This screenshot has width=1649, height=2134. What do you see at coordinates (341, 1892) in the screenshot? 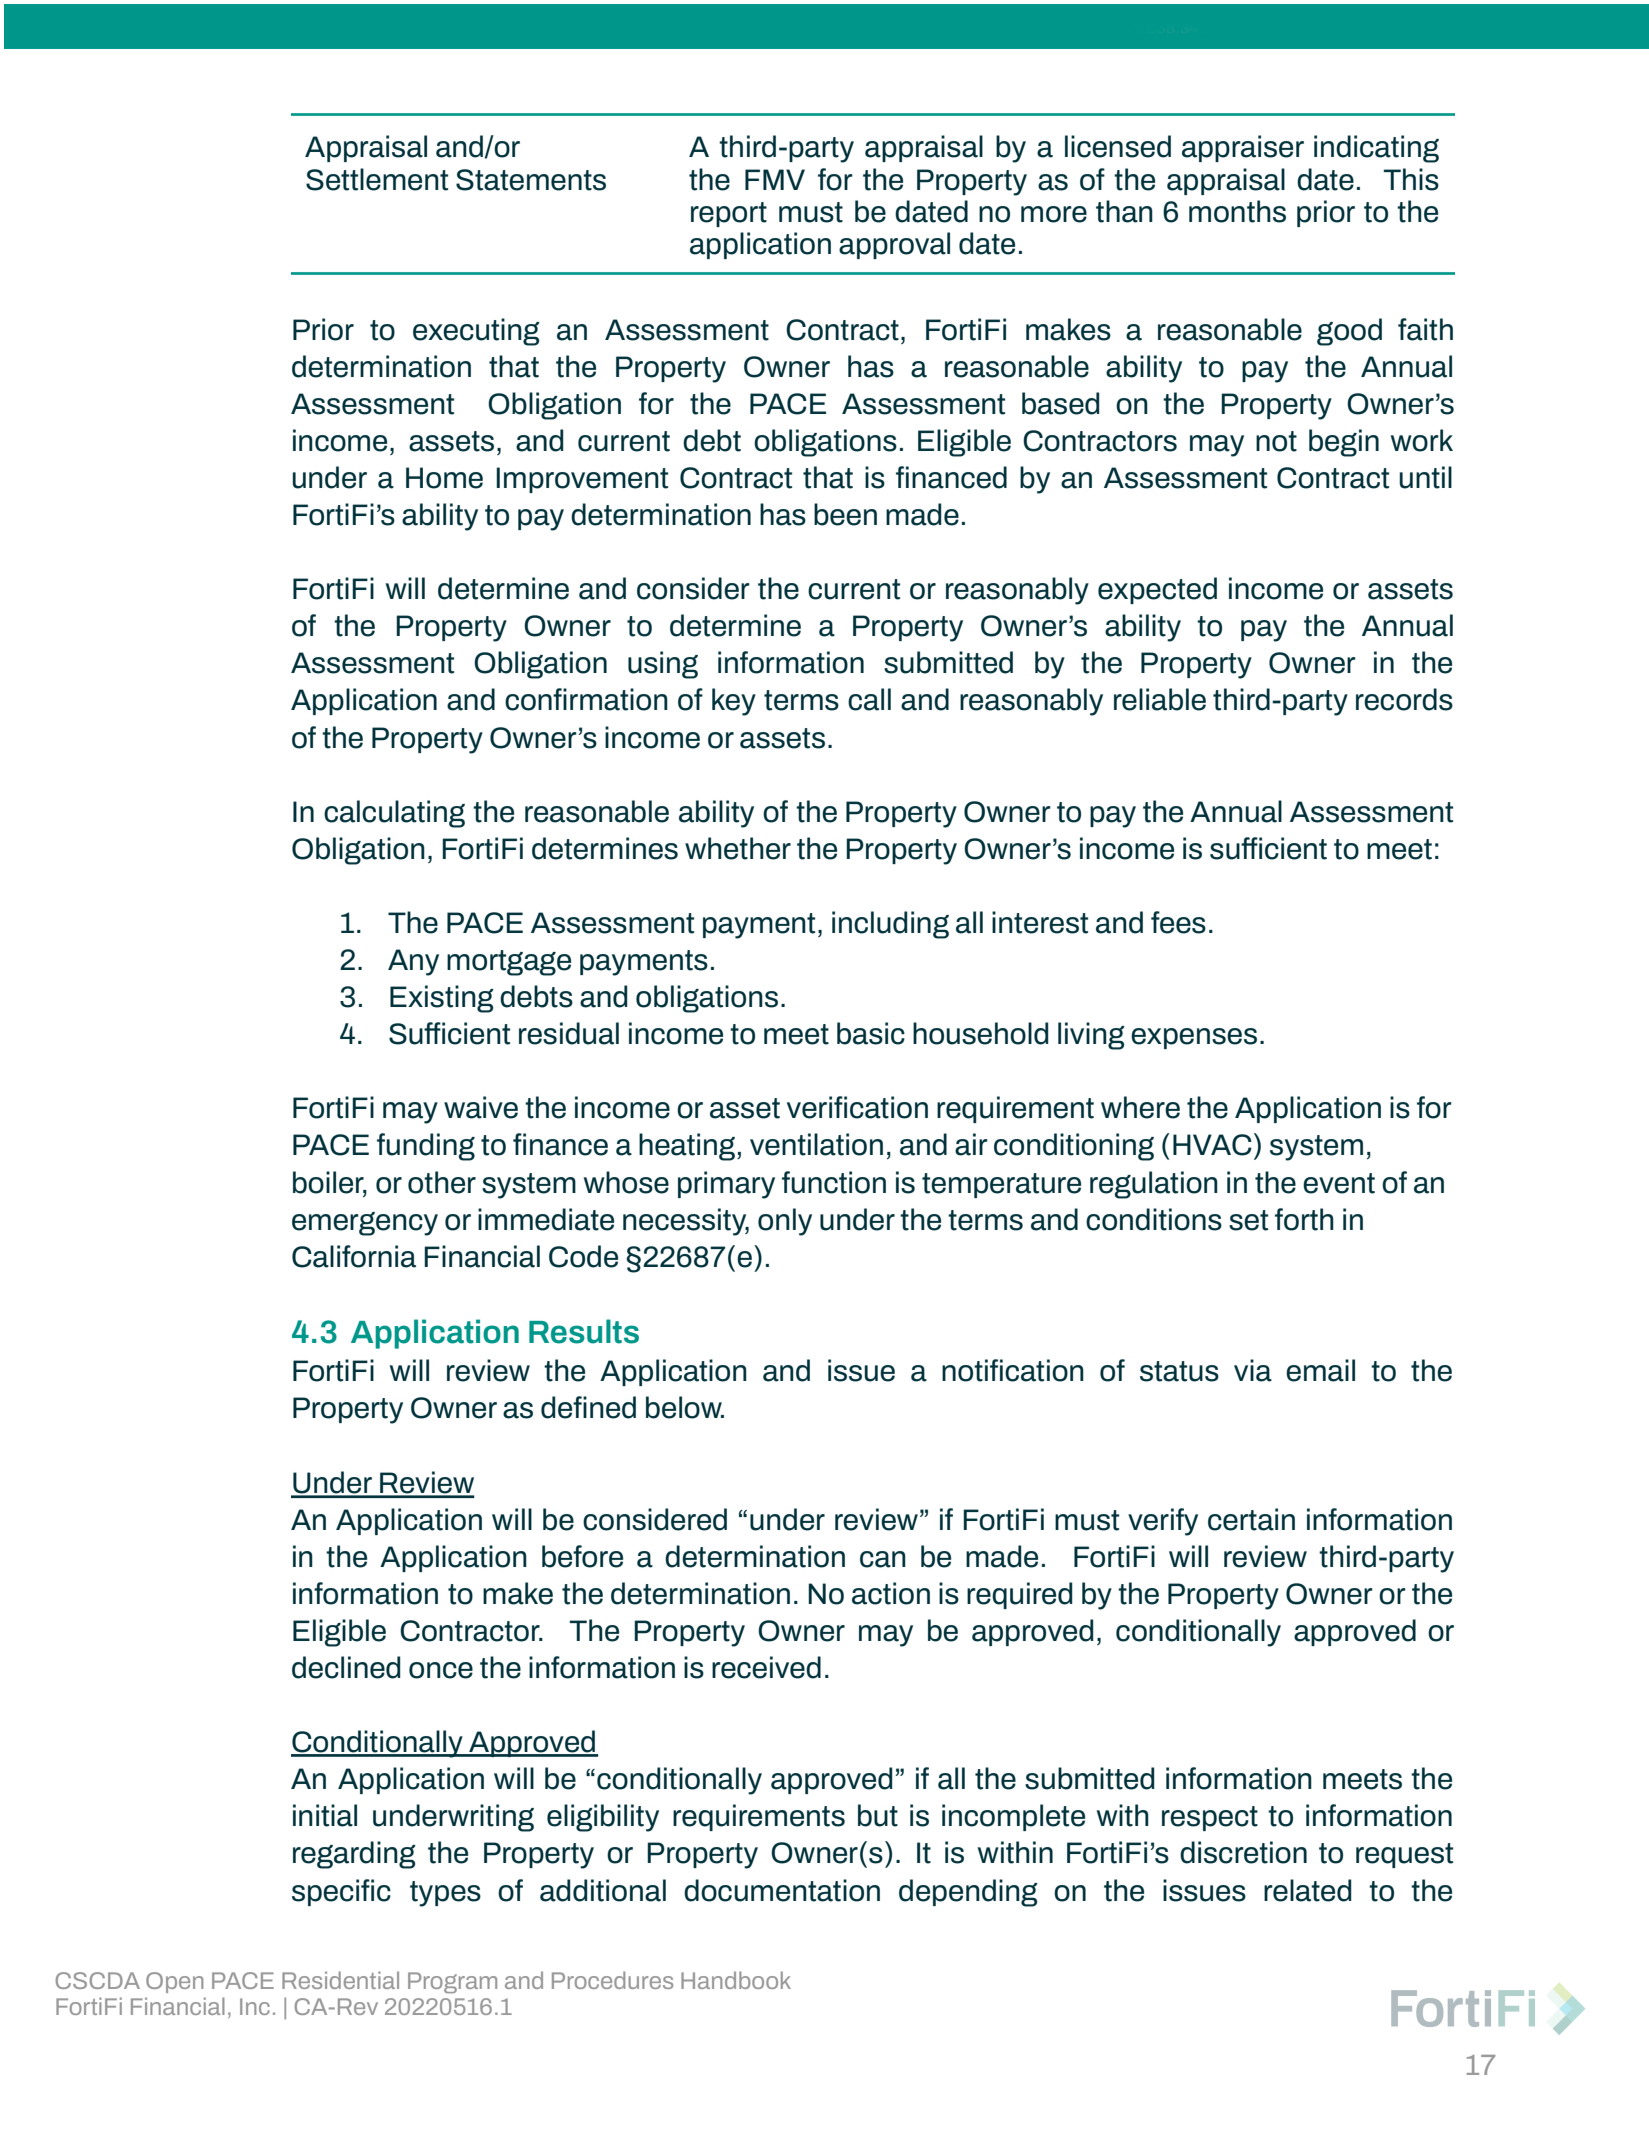
I see `specific` at bounding box center [341, 1892].
